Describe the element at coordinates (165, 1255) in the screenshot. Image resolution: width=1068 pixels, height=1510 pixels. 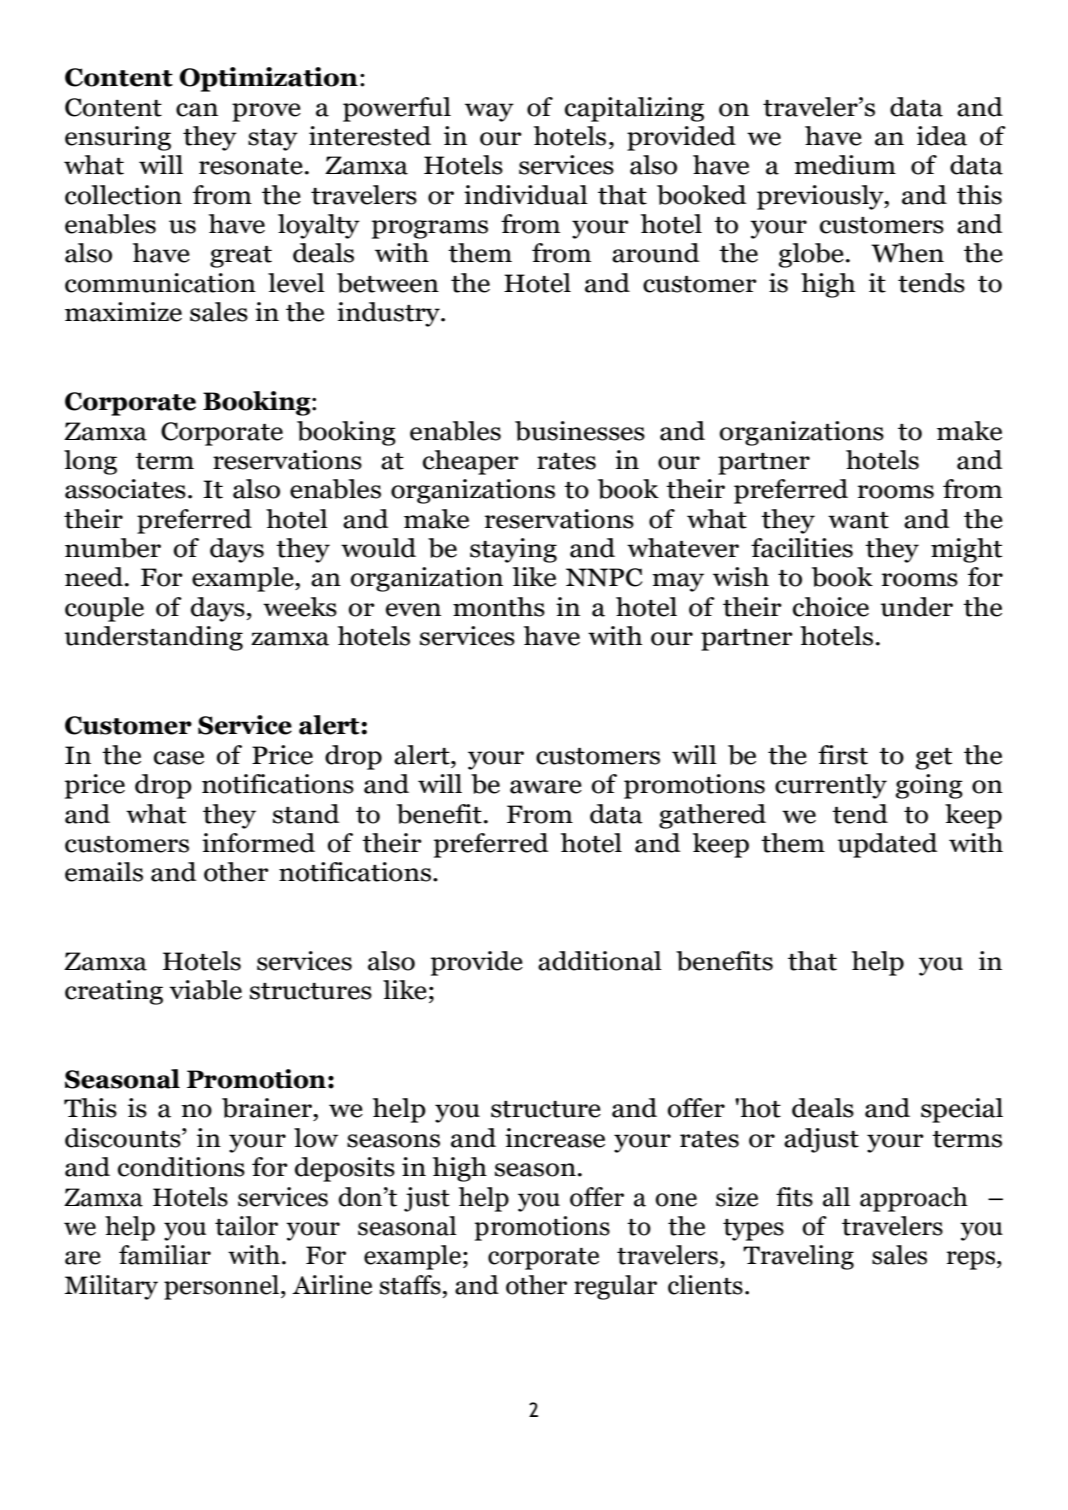
I see `familiar` at that location.
